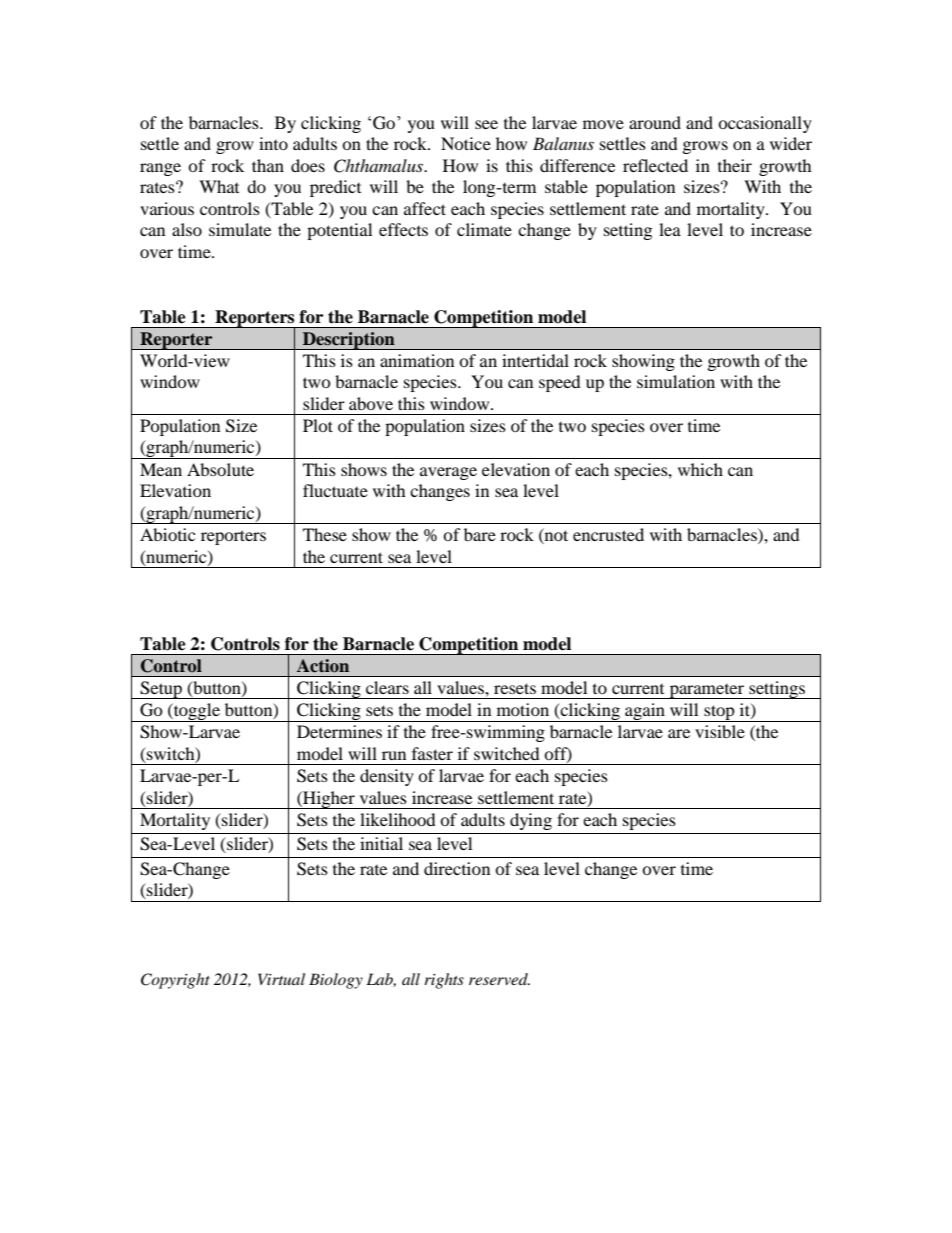 Image resolution: width=952 pixels, height=1233 pixels. What do you see at coordinates (466, 143) in the screenshot?
I see `Notice` at bounding box center [466, 143].
